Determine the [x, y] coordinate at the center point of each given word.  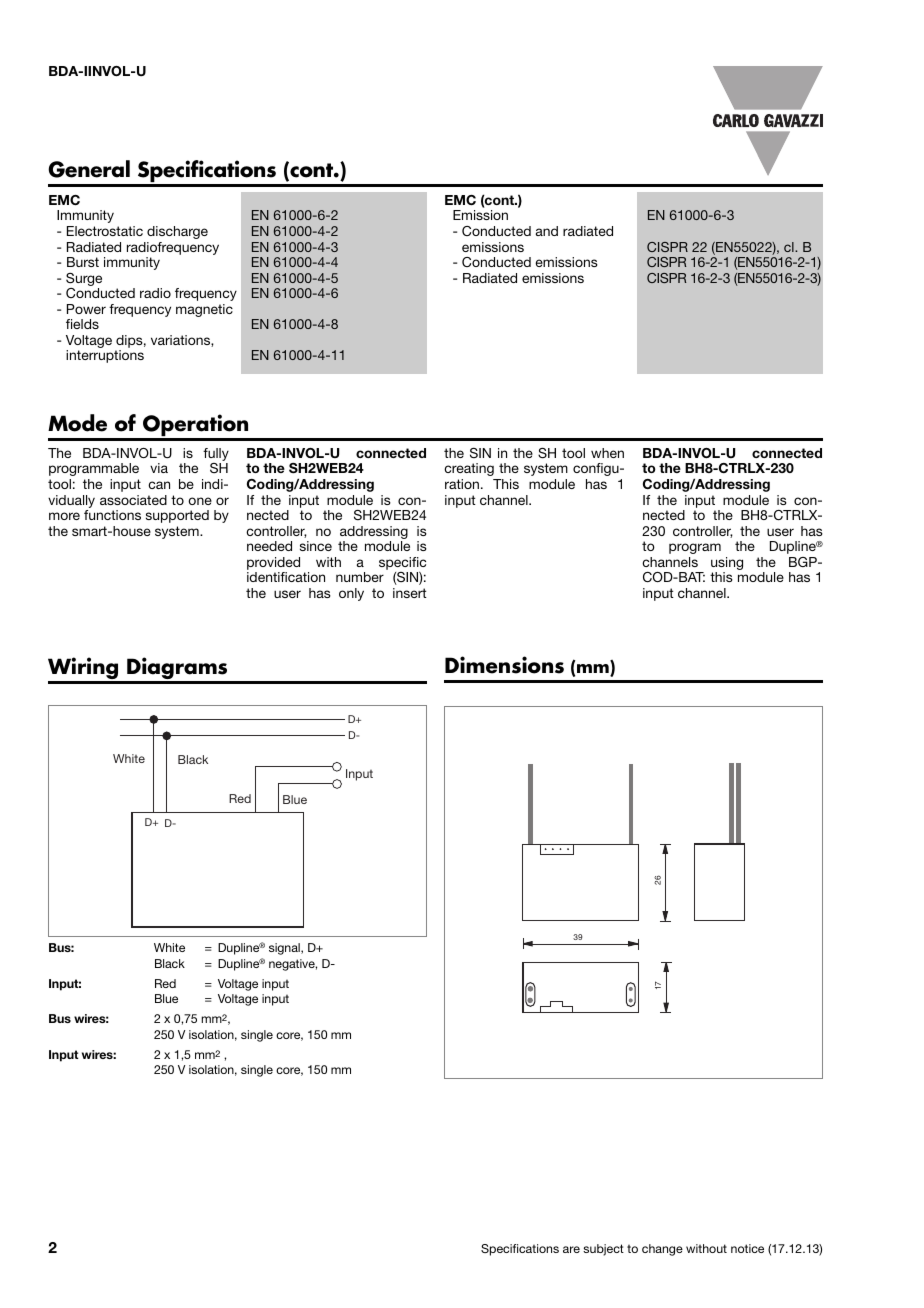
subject [603, 1250]
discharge [177, 232]
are [571, 1249]
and [547, 231]
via [159, 468]
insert [410, 593]
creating [469, 469]
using [727, 565]
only [351, 594]
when [607, 453]
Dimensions [504, 665]
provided [273, 563]
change [662, 1250]
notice [747, 1248]
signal [285, 949]
